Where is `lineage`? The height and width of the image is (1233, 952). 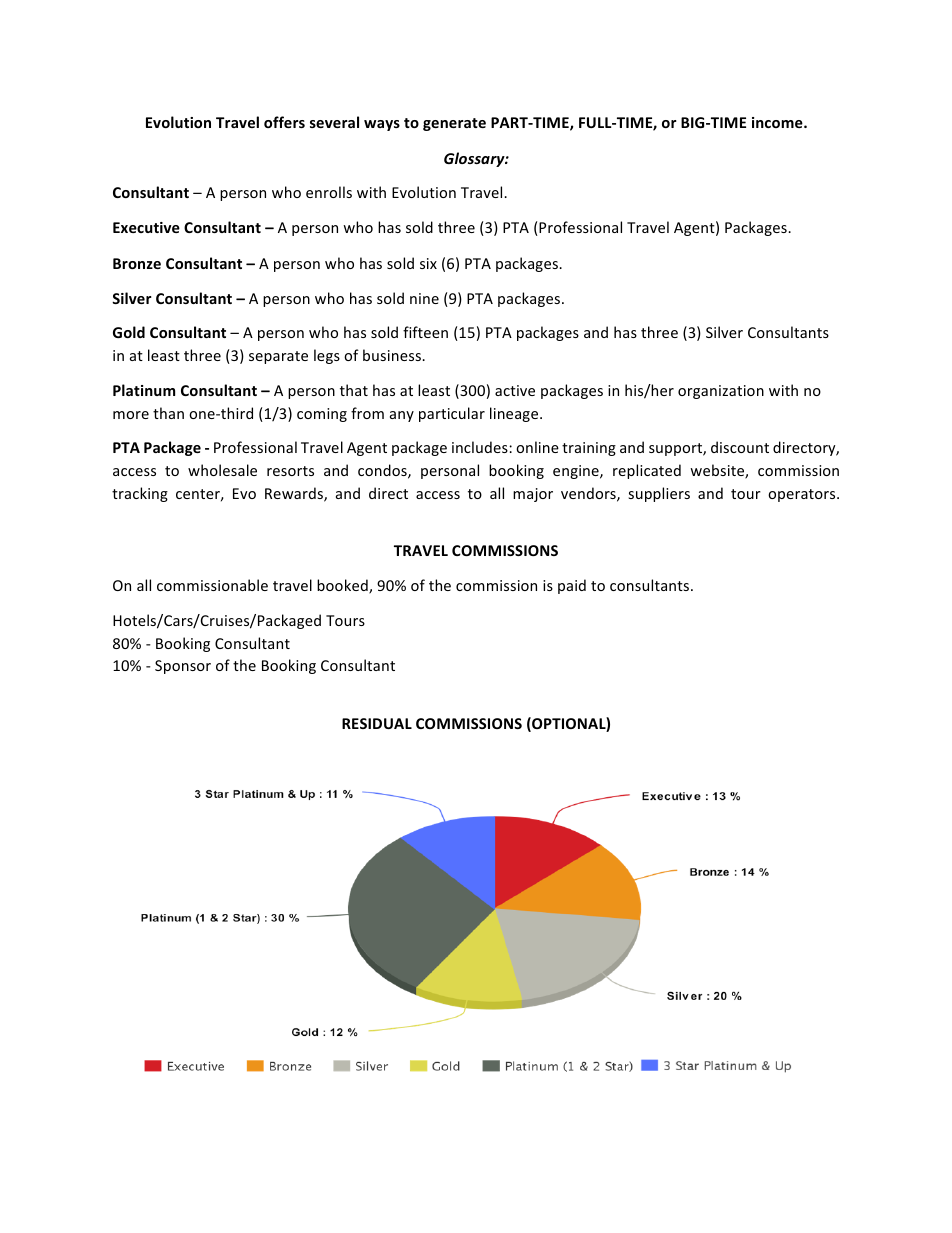 lineage is located at coordinates (515, 414).
